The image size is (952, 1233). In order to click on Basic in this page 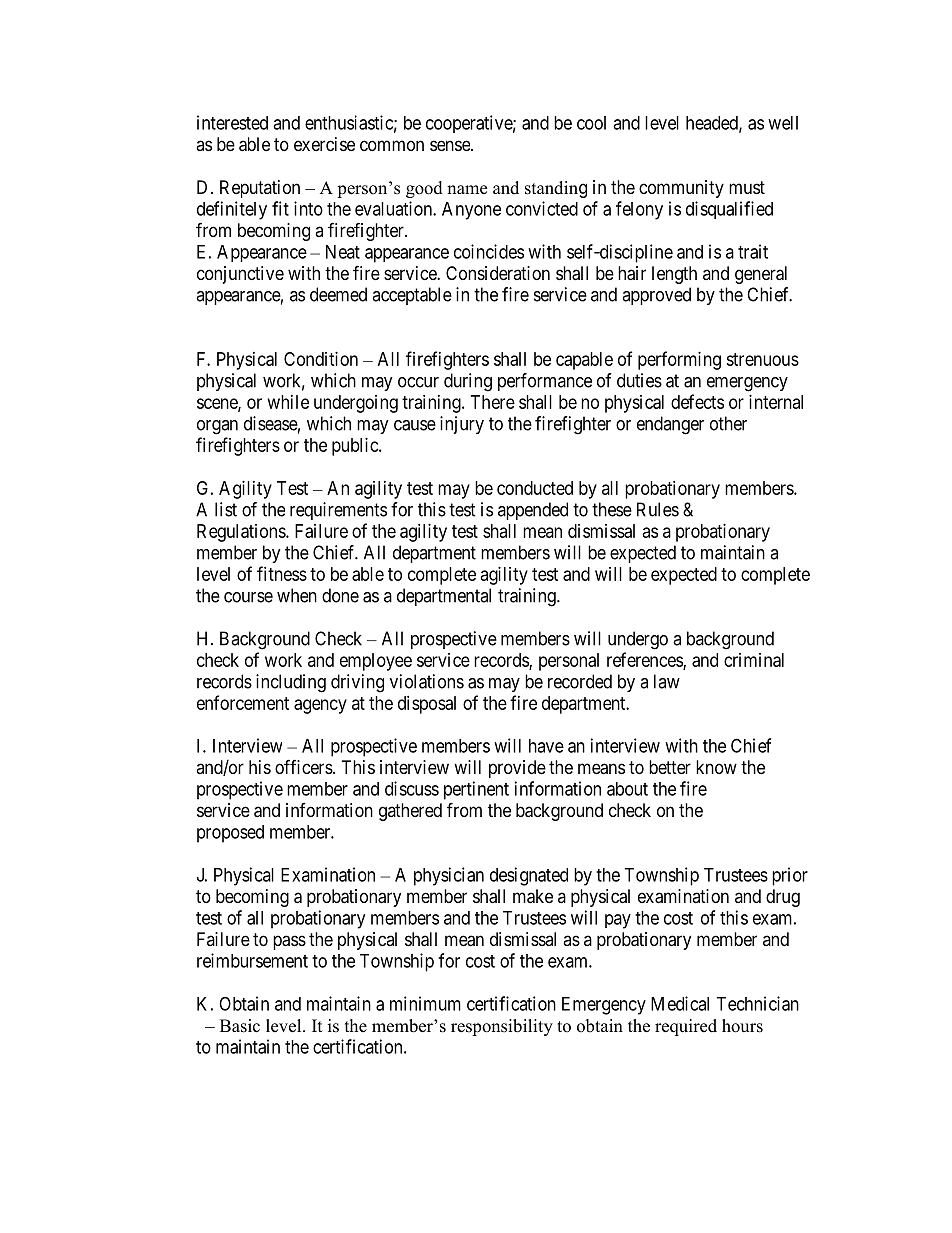, I will do `click(240, 1026)`.
